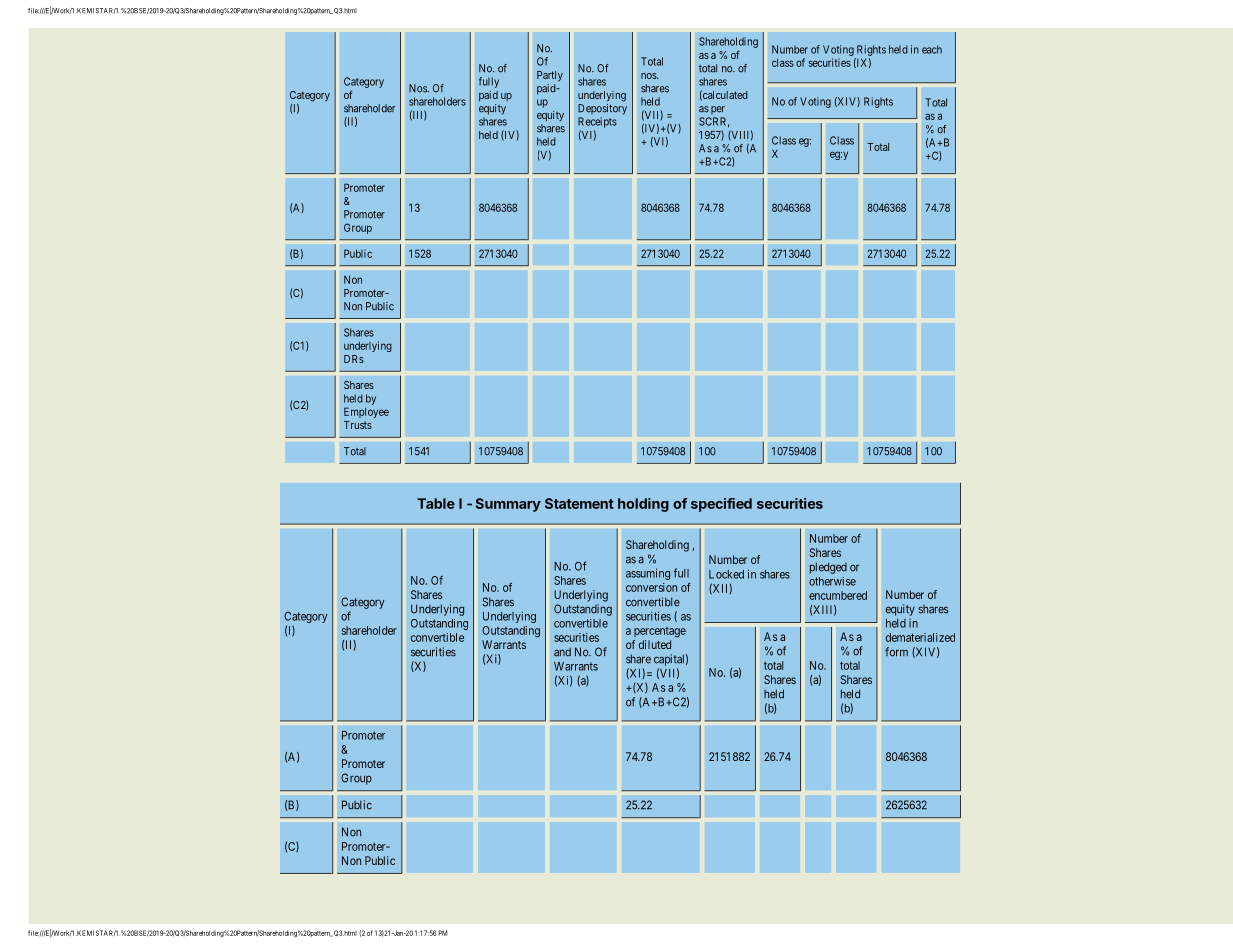  What do you see at coordinates (550, 76) in the image?
I see `Partly` at bounding box center [550, 76].
